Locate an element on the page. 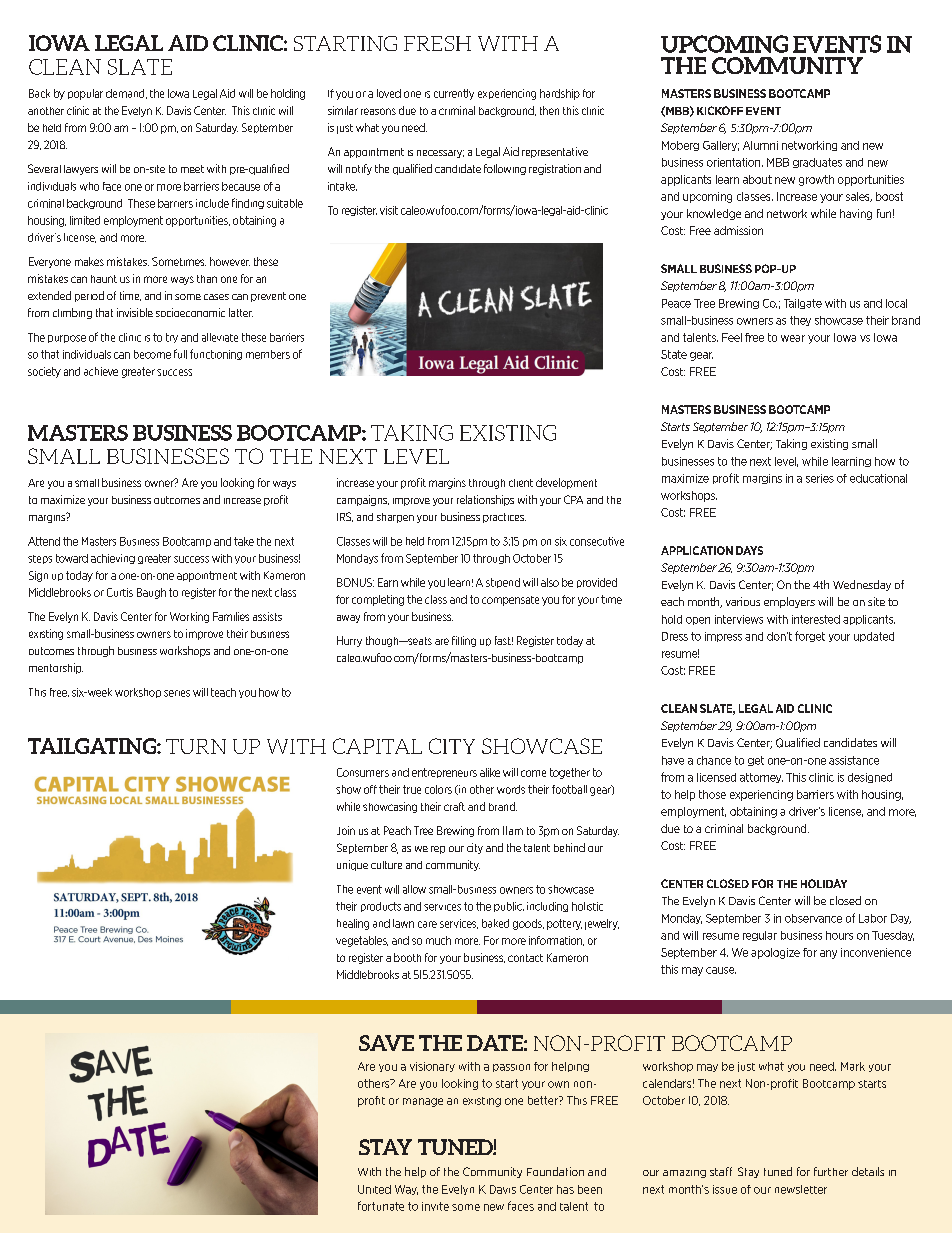 The height and width of the image is (1233, 952). observance is located at coordinates (813, 918).
